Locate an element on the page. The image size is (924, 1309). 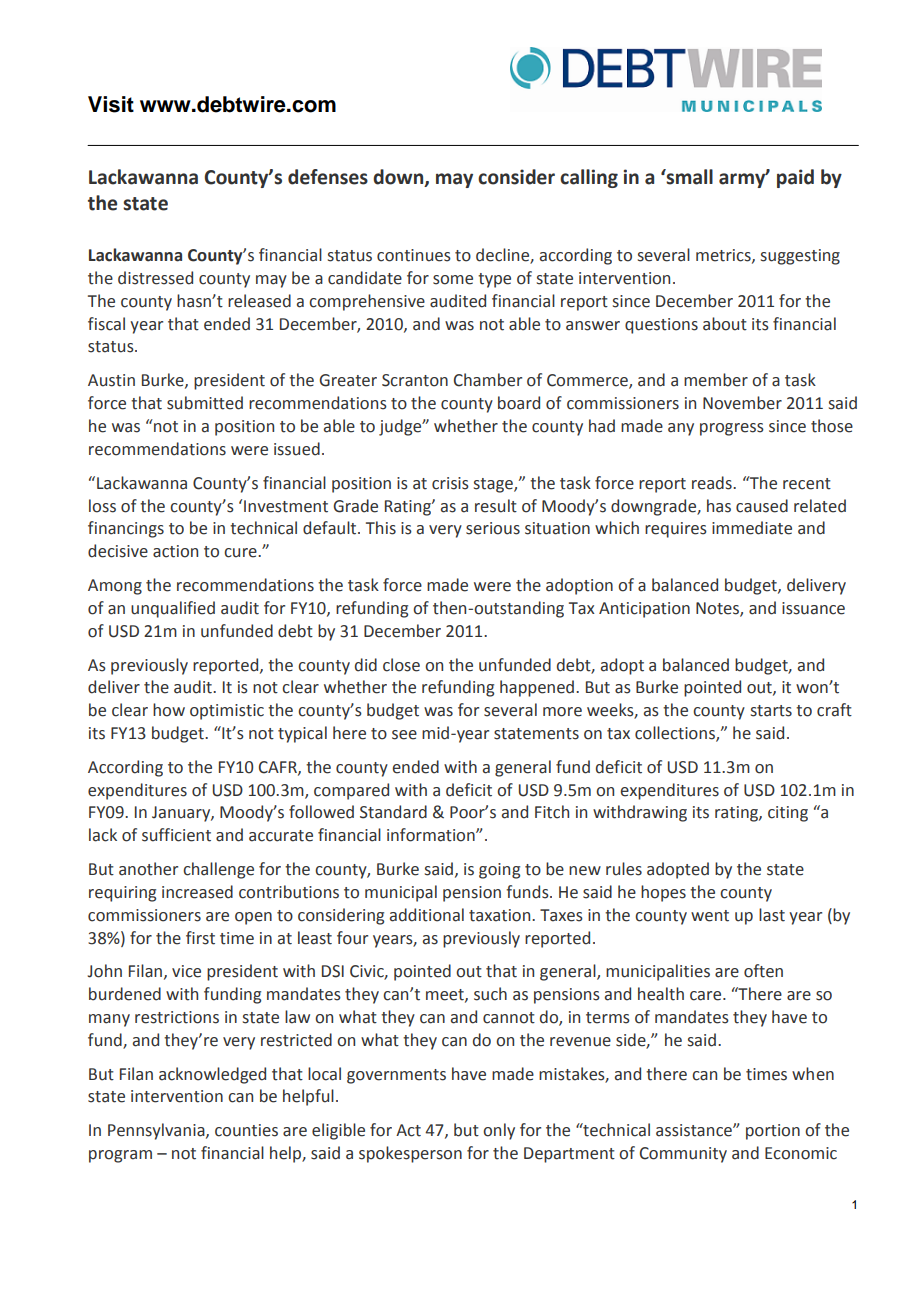
paid is located at coordinates (795, 178).
